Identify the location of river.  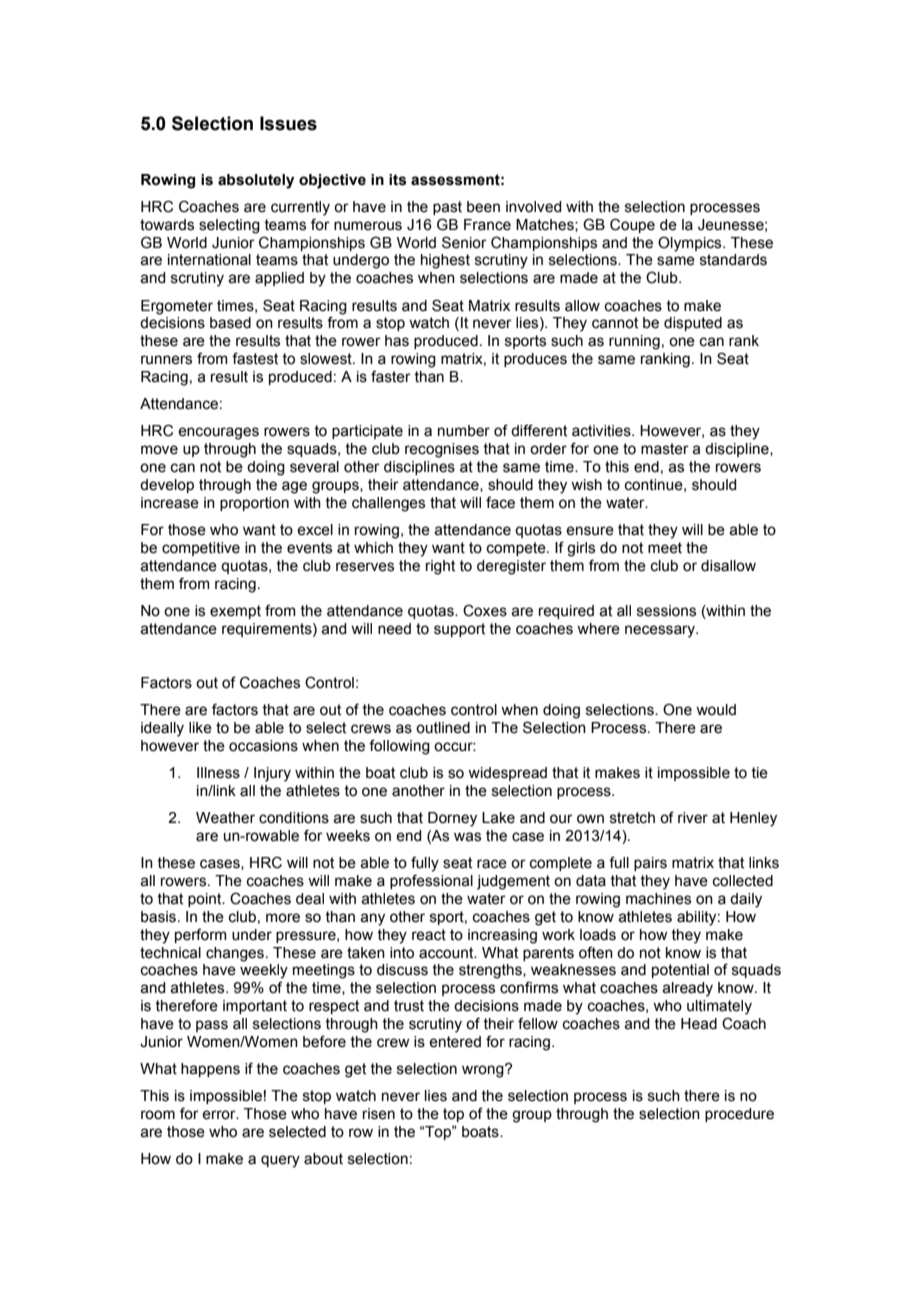
(693, 818).
